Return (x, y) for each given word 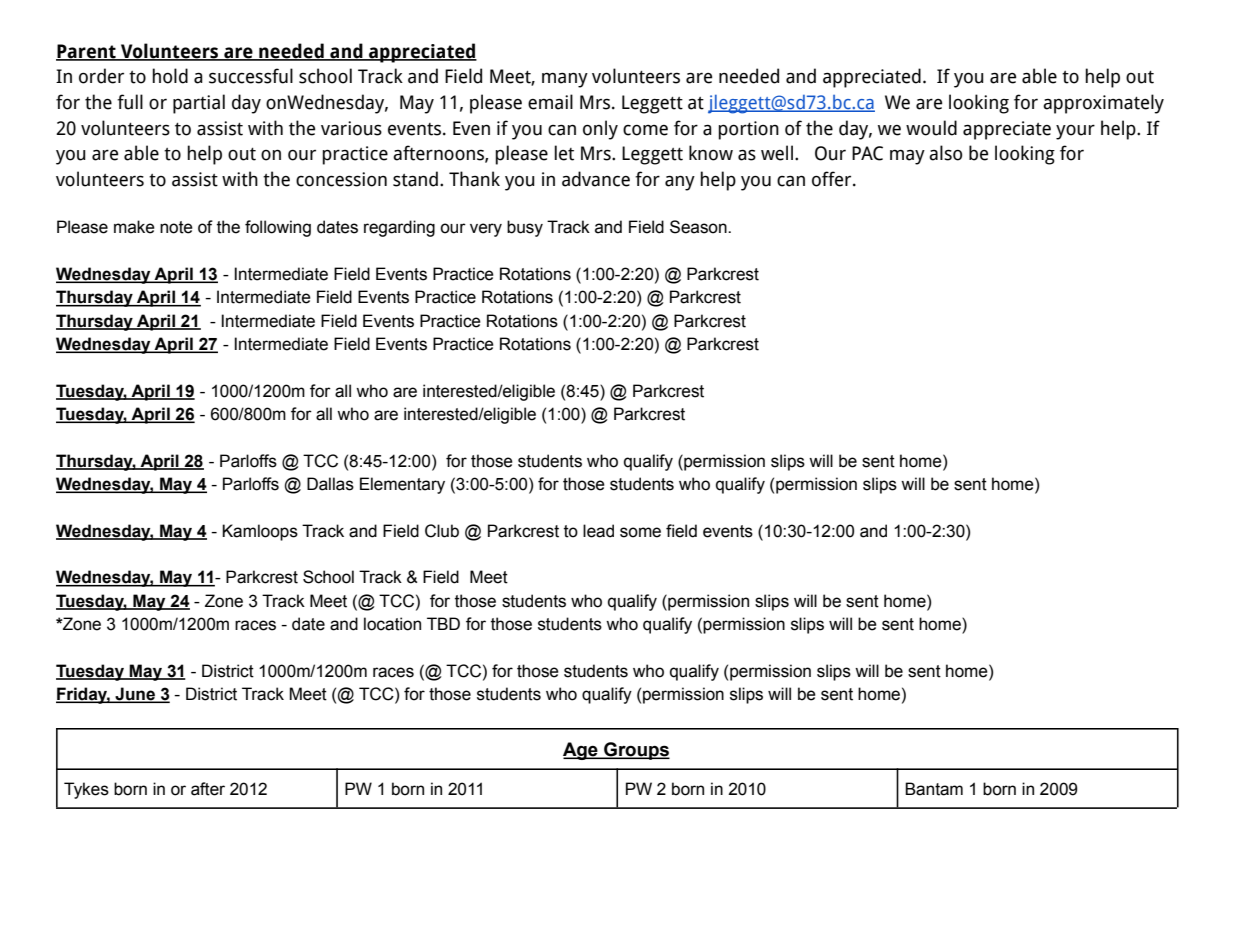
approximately (1103, 104)
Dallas (330, 484)
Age (581, 751)
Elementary (402, 485)
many (565, 80)
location (392, 624)
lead (598, 531)
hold (170, 76)
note (176, 227)
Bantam (934, 789)
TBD (443, 623)
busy (525, 228)
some (640, 532)
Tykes (86, 790)
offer (833, 179)
